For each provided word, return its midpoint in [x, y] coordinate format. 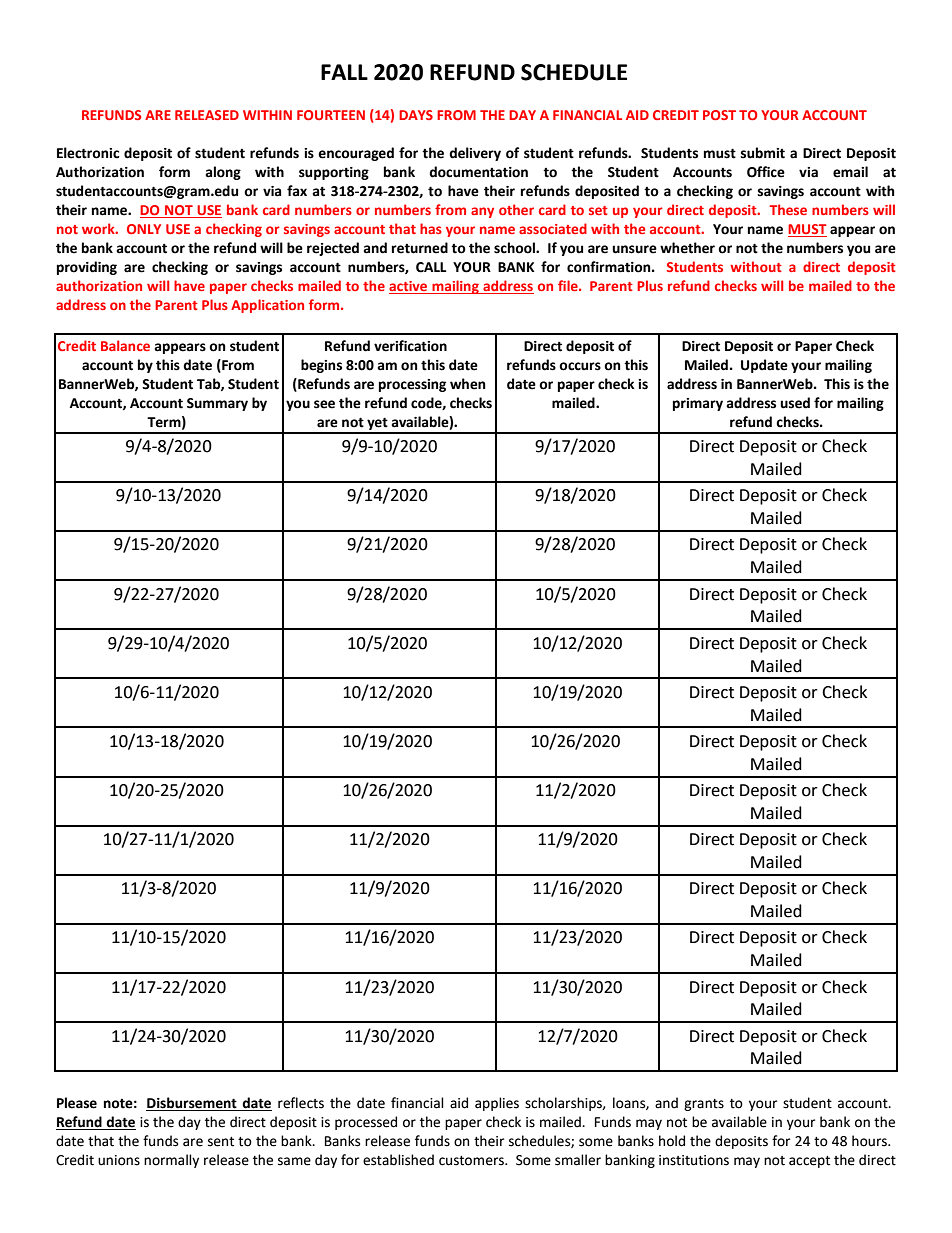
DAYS [416, 115]
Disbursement [192, 1104]
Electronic [88, 153]
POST [719, 115]
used [795, 403]
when [468, 384]
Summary [217, 404]
